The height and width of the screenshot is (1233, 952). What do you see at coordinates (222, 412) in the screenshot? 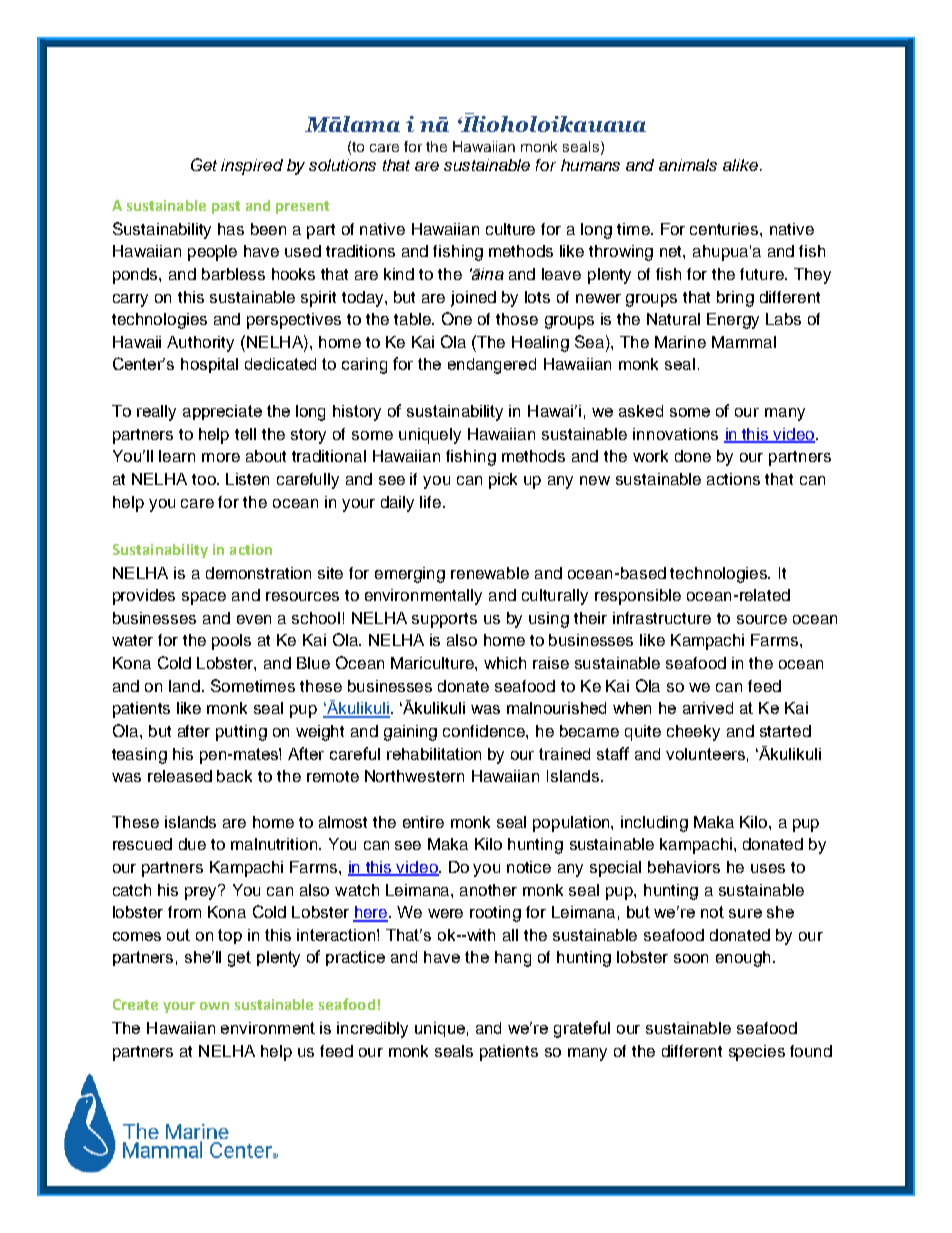
I see `appreciate` at bounding box center [222, 412].
